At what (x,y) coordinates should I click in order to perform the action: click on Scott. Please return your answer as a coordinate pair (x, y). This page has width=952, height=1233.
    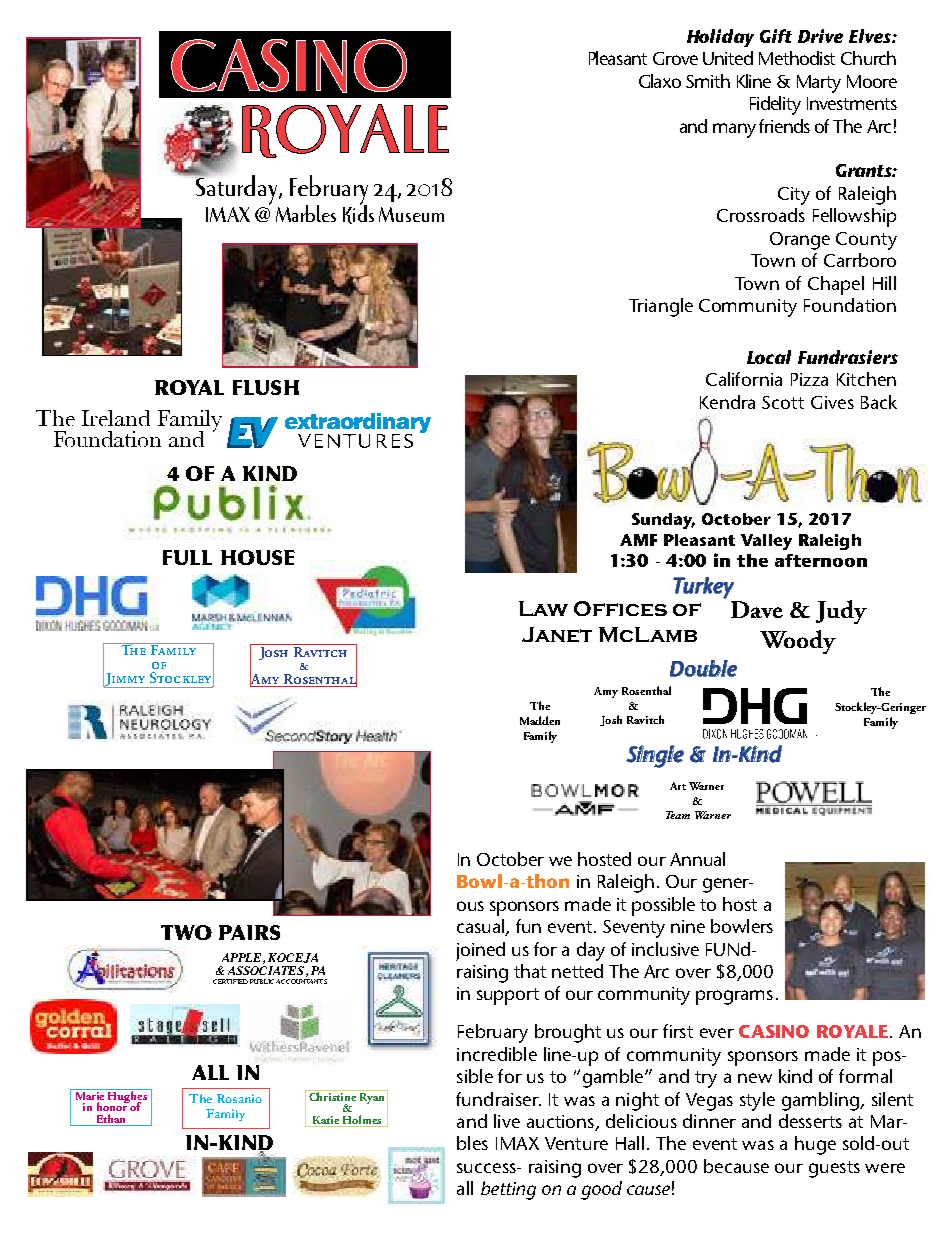
    Looking at the image, I should click on (783, 402).
